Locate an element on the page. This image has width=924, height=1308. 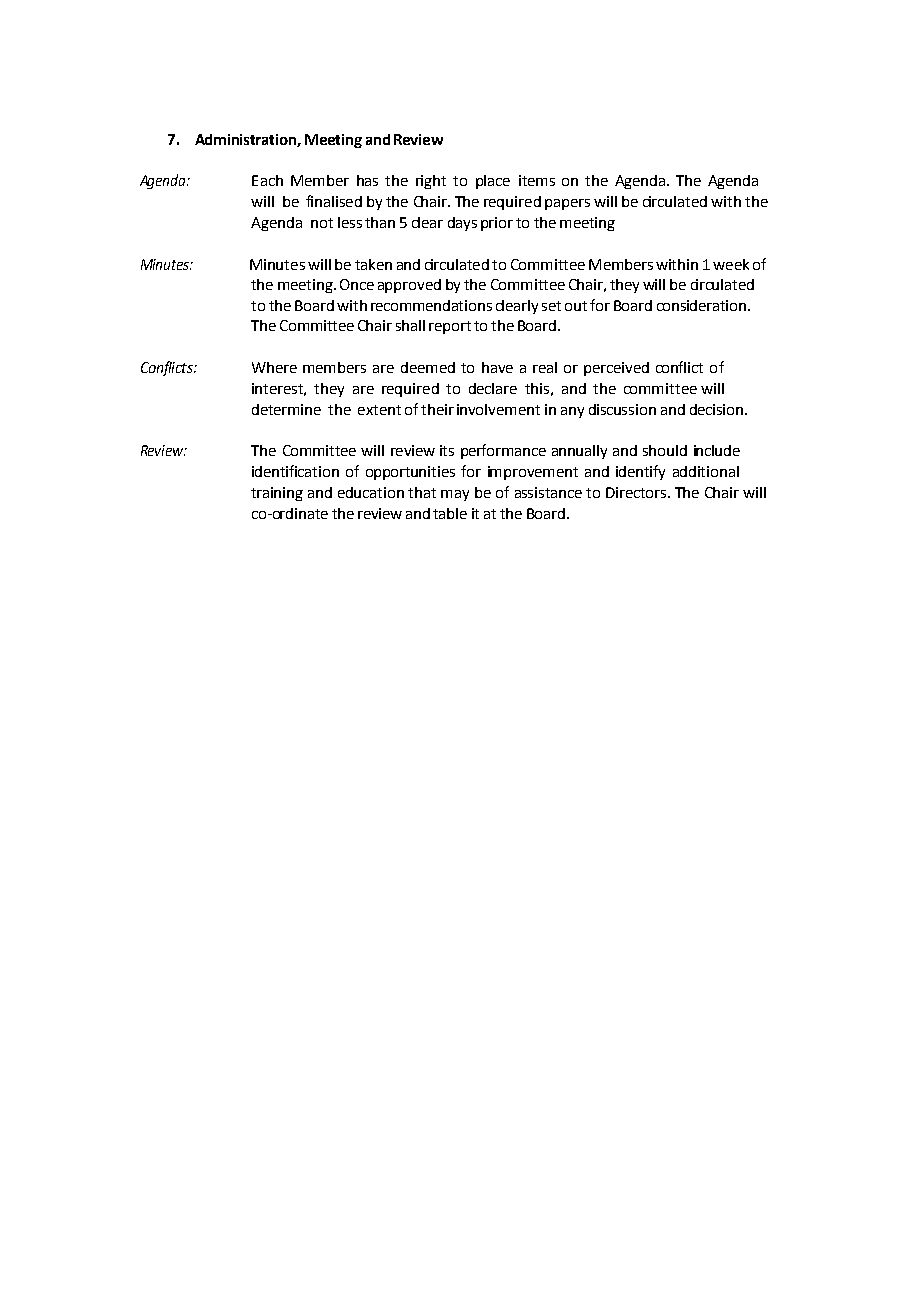
decision is located at coordinates (718, 409).
